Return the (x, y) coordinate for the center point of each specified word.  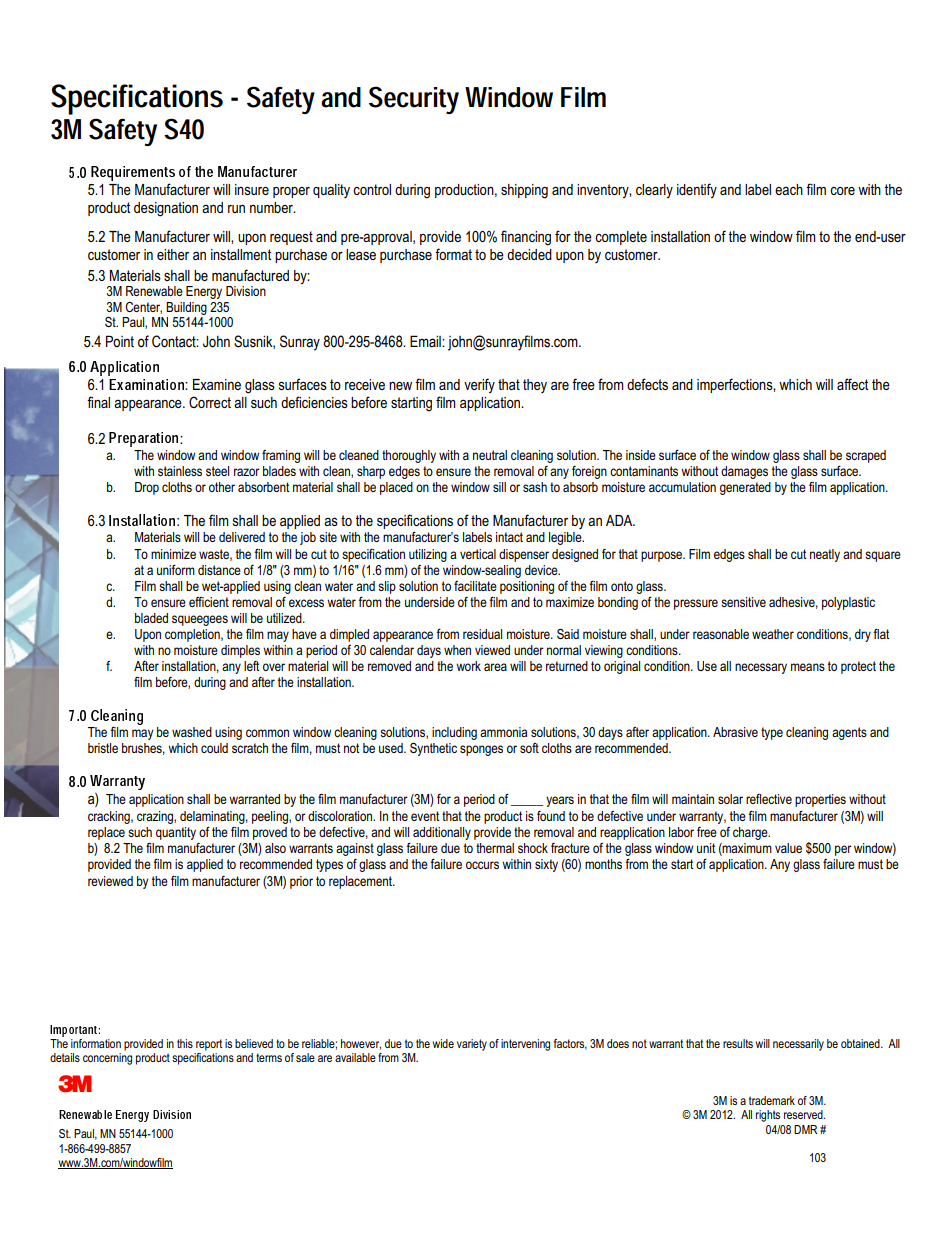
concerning (107, 1059)
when (457, 650)
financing (526, 238)
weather (773, 634)
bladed (151, 618)
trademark (772, 1100)
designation (166, 209)
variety (472, 1045)
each (789, 189)
